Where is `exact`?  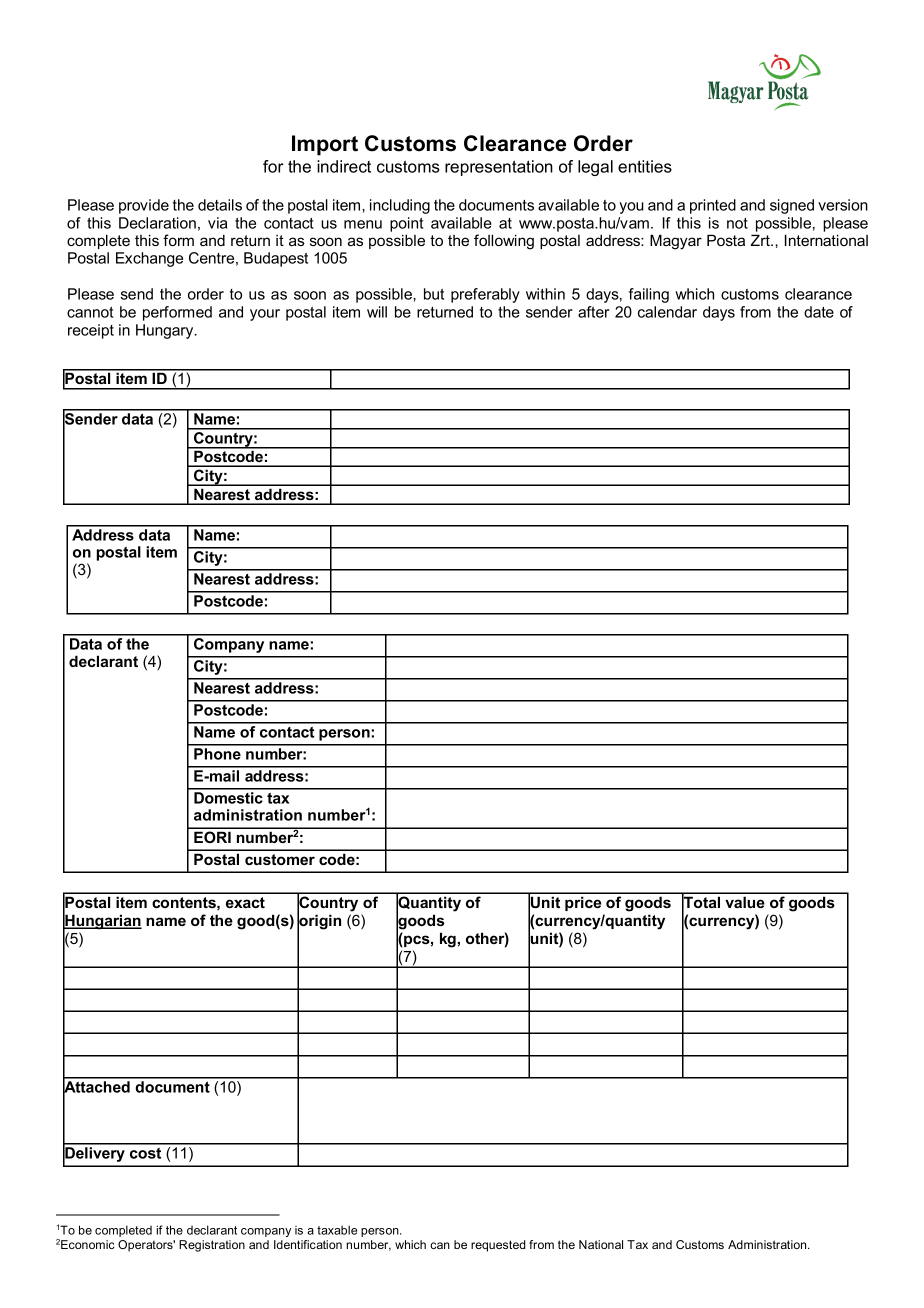 exact is located at coordinates (245, 902).
